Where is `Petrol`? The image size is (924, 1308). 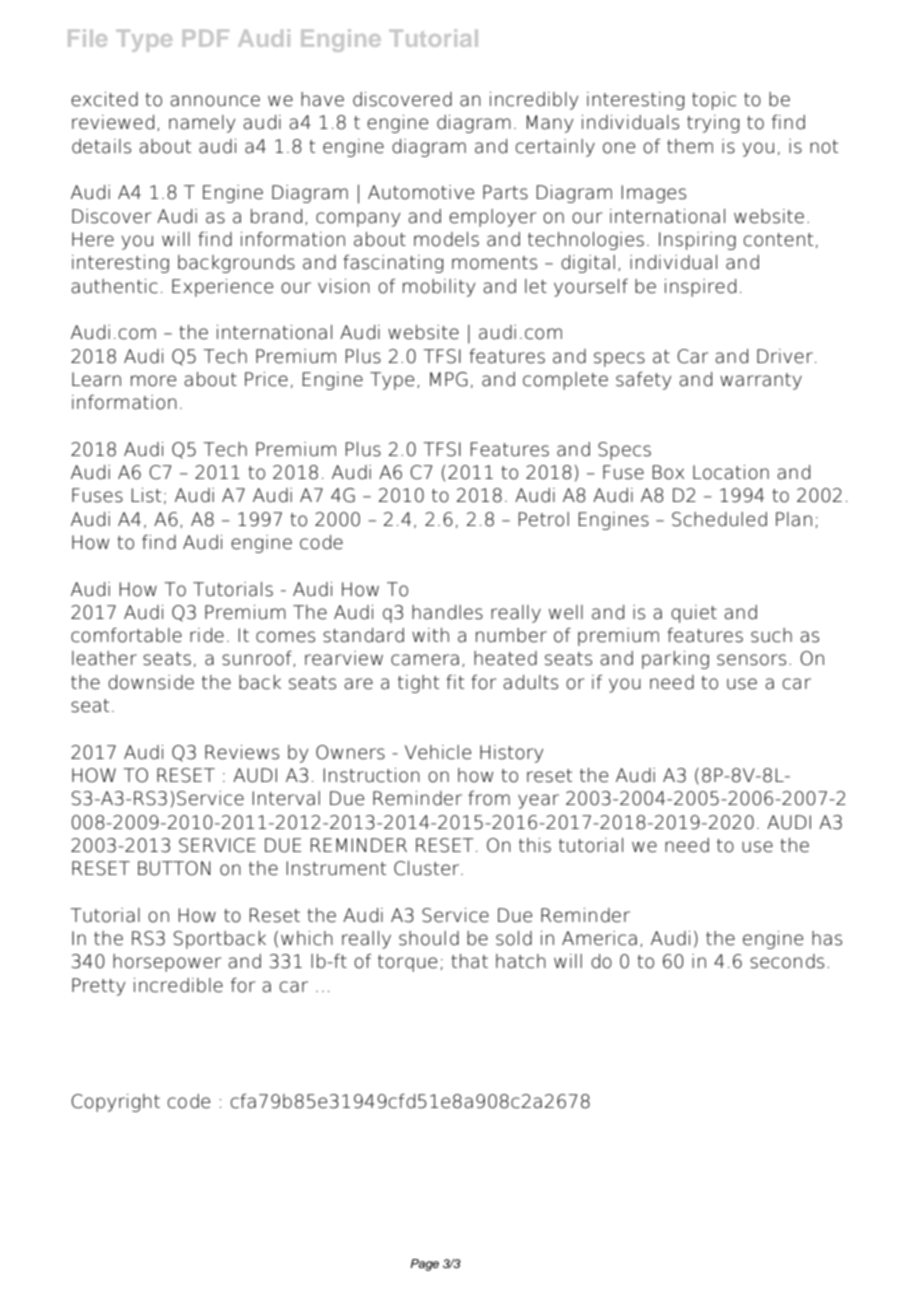
Petrol is located at coordinates (544, 519).
